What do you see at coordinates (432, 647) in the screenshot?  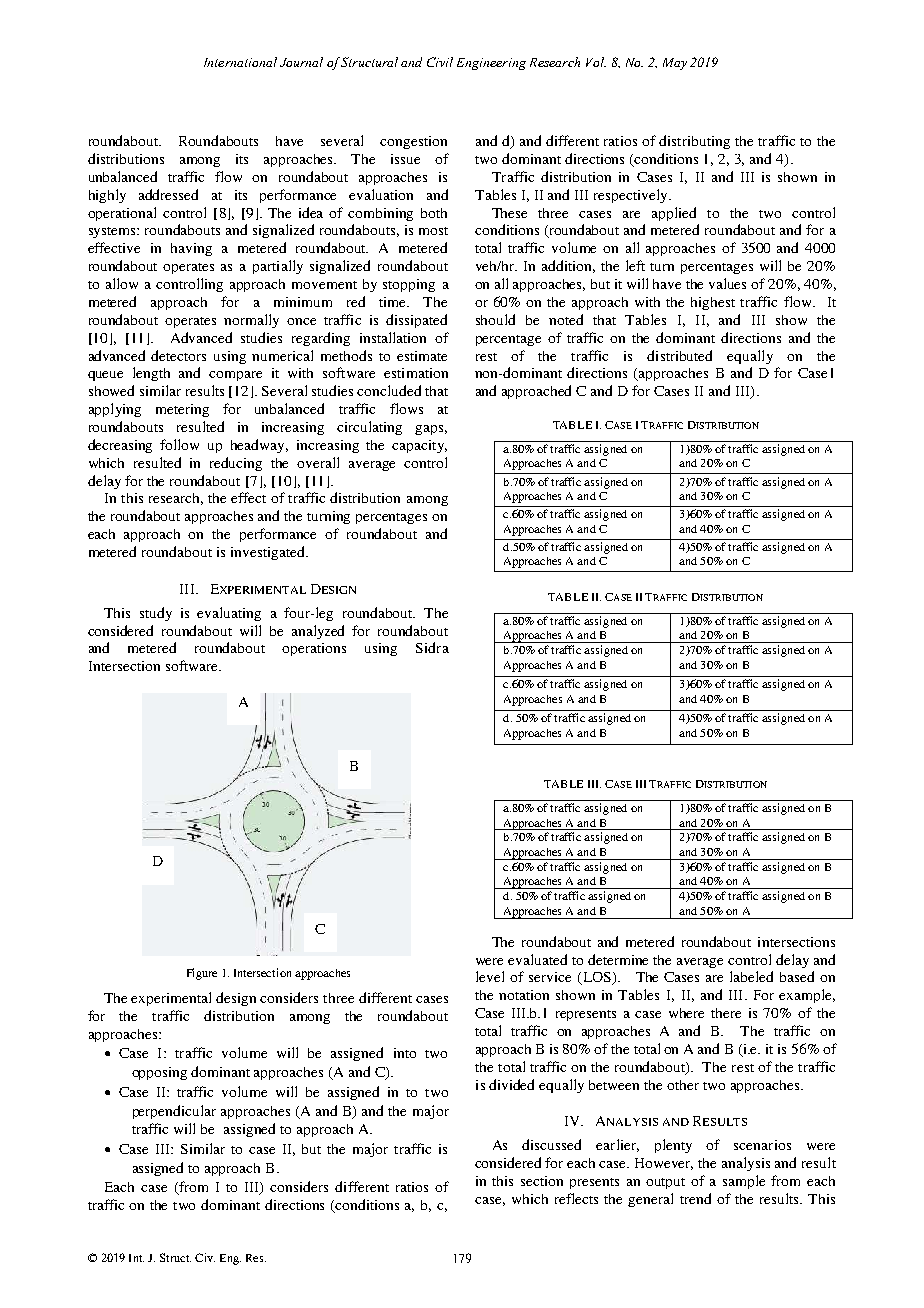 I see `Sidra` at bounding box center [432, 647].
